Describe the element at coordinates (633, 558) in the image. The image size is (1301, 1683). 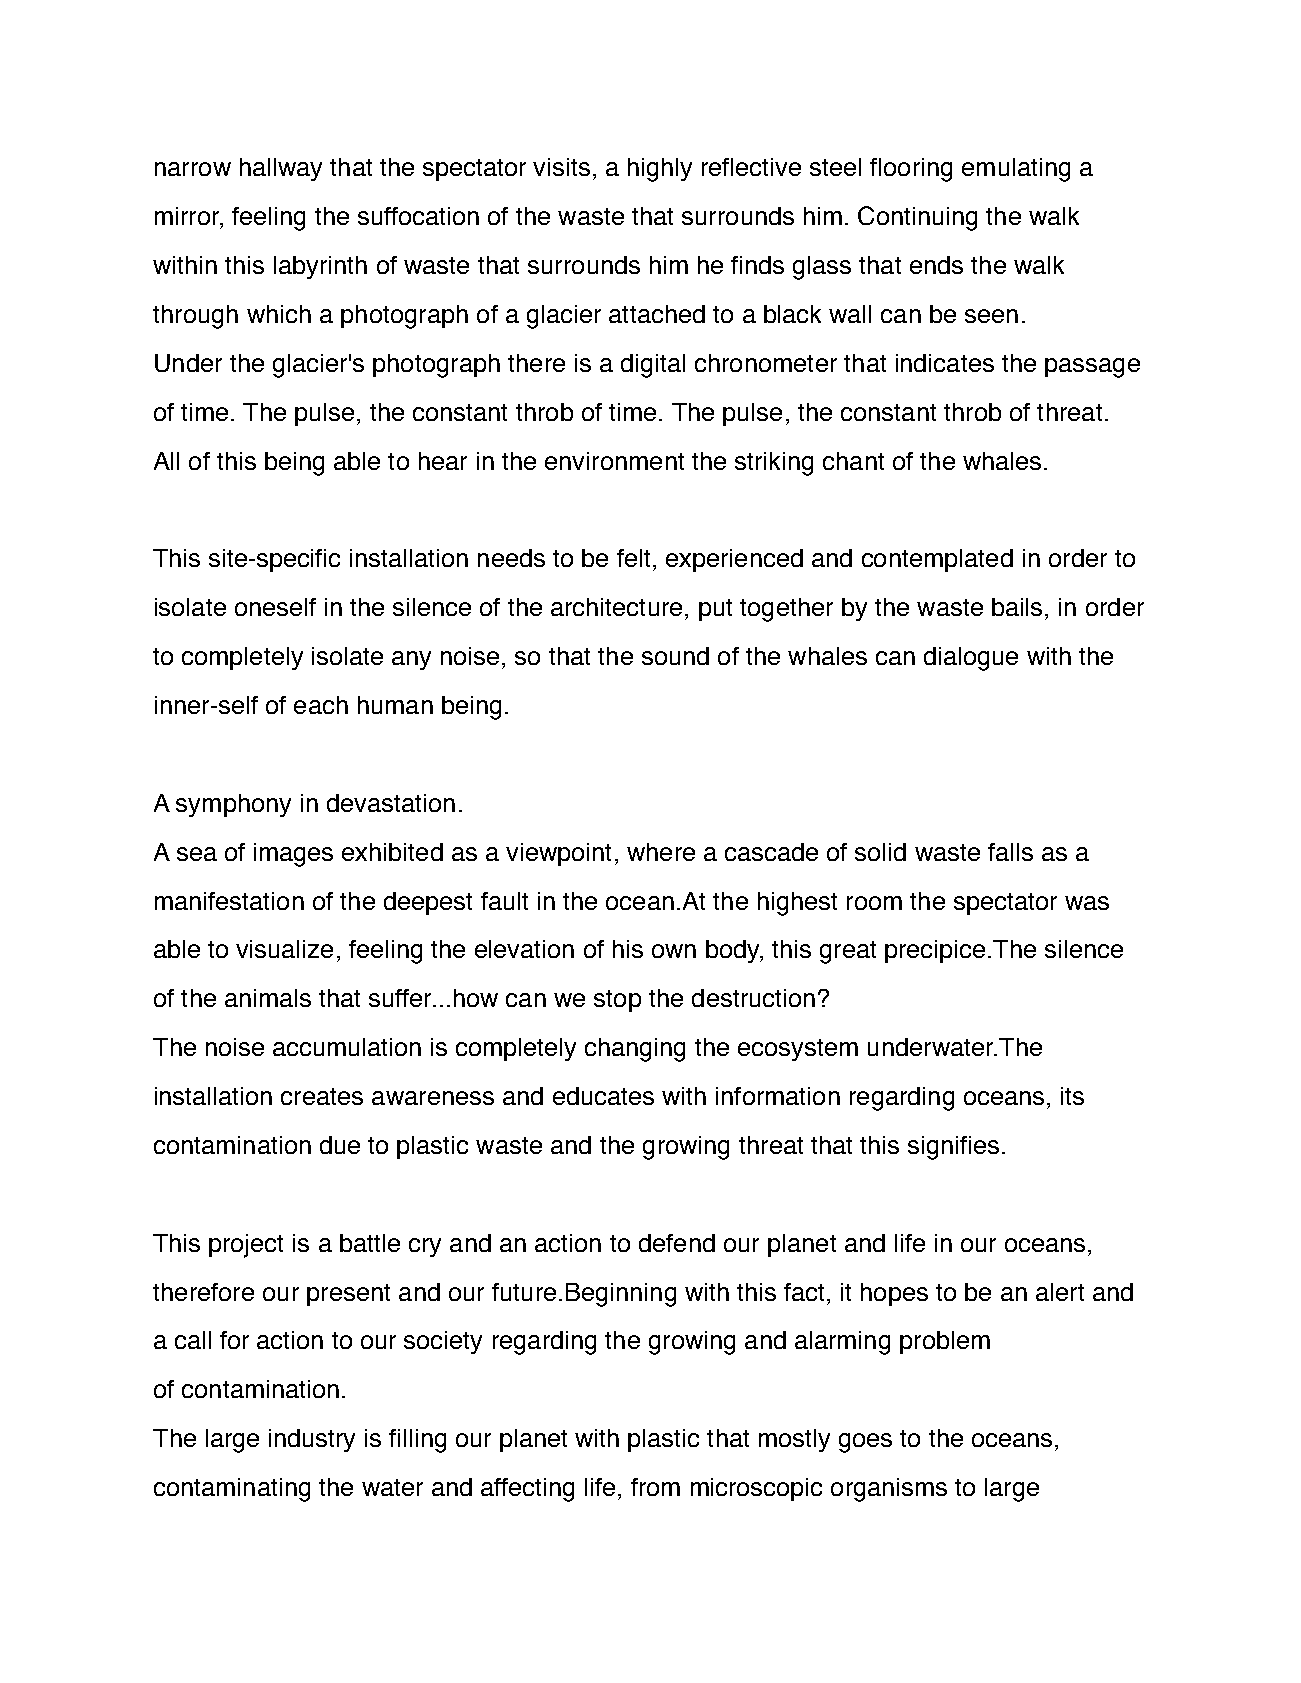
I see `felt` at that location.
